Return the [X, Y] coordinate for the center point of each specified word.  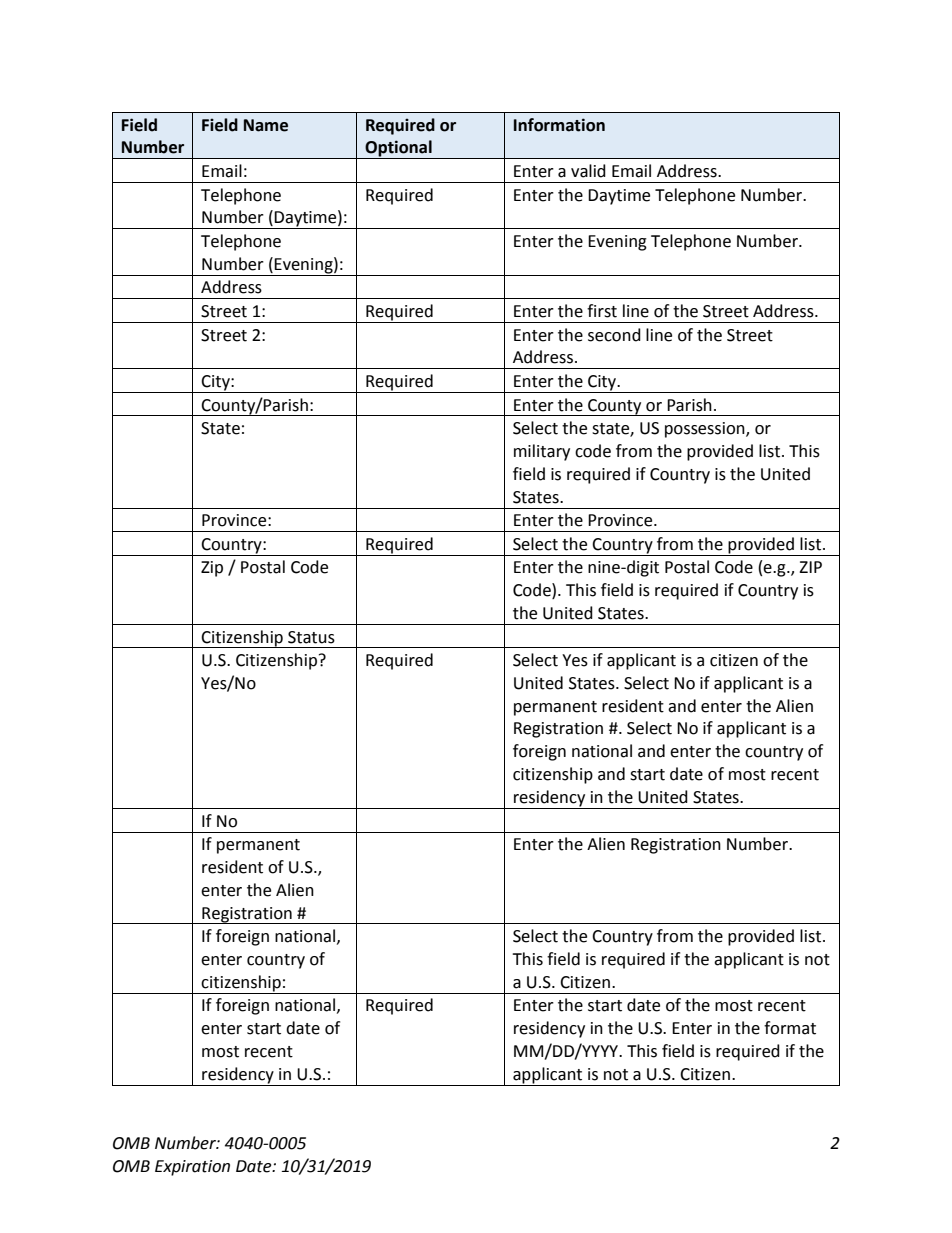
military [542, 452]
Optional [398, 149]
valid [588, 171]
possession [706, 430]
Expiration [192, 1168]
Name [266, 125]
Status [311, 637]
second [614, 335]
